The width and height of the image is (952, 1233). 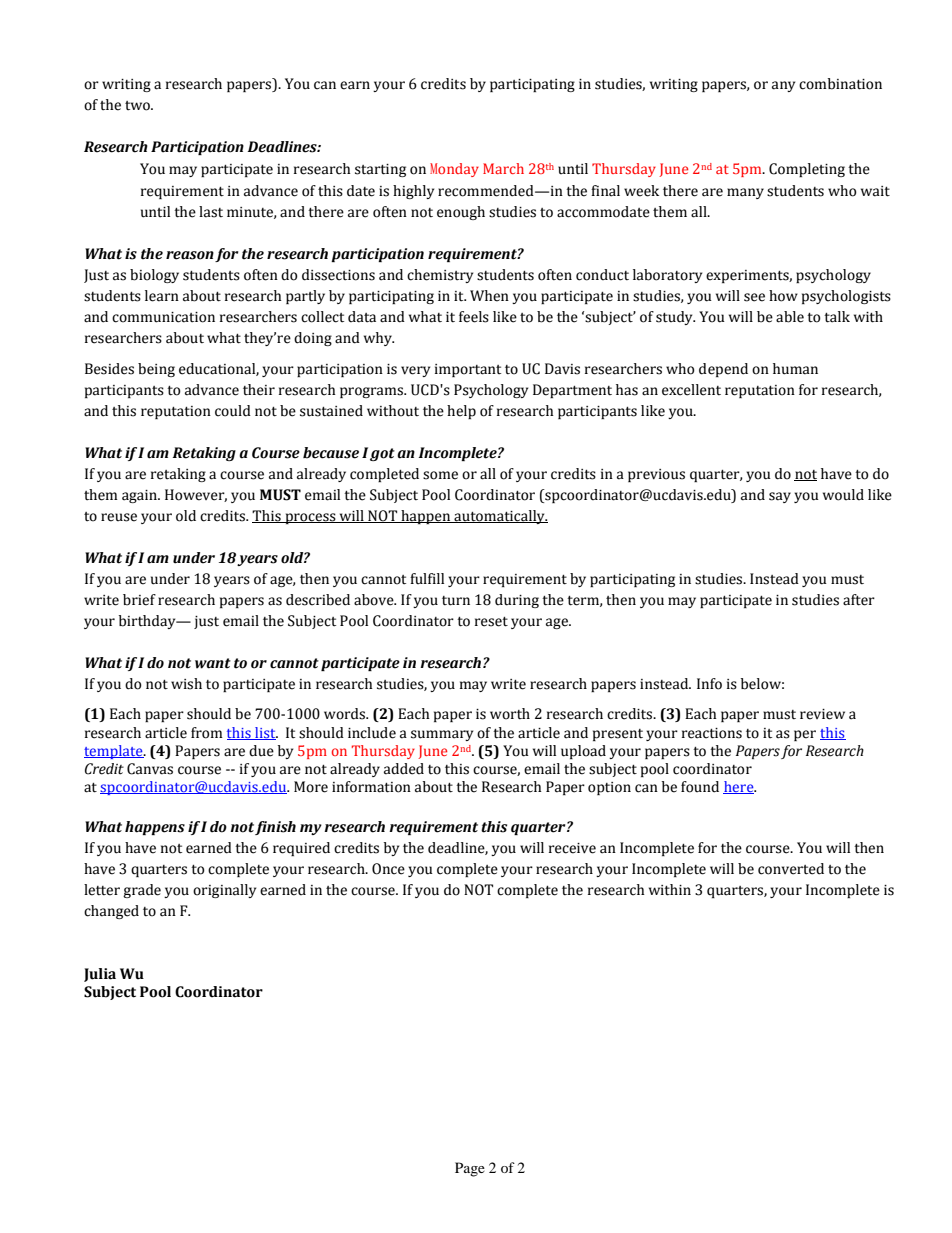 What do you see at coordinates (840, 84) in the image?
I see `combination` at bounding box center [840, 84].
